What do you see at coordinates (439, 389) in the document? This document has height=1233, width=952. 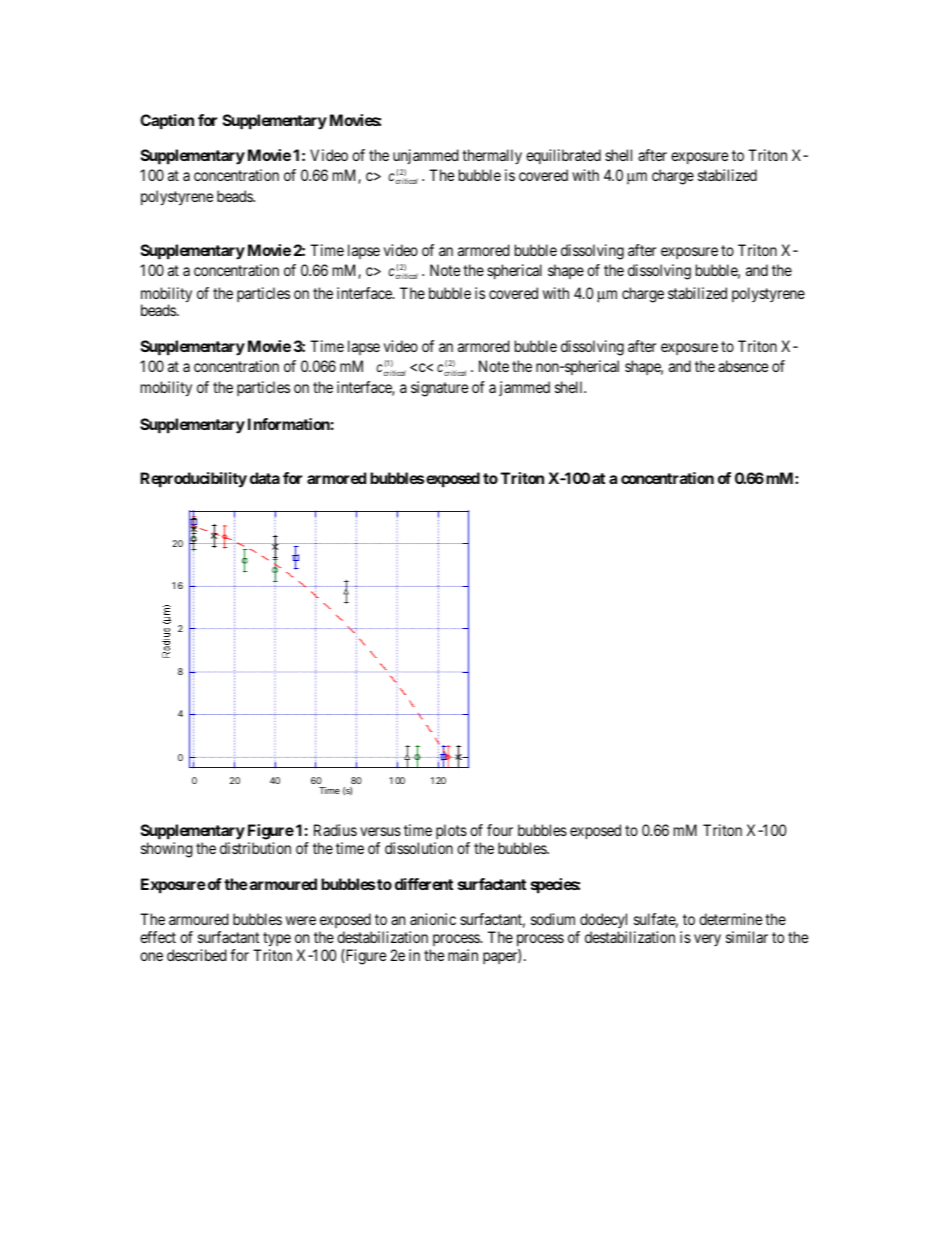 I see `signature` at bounding box center [439, 389].
